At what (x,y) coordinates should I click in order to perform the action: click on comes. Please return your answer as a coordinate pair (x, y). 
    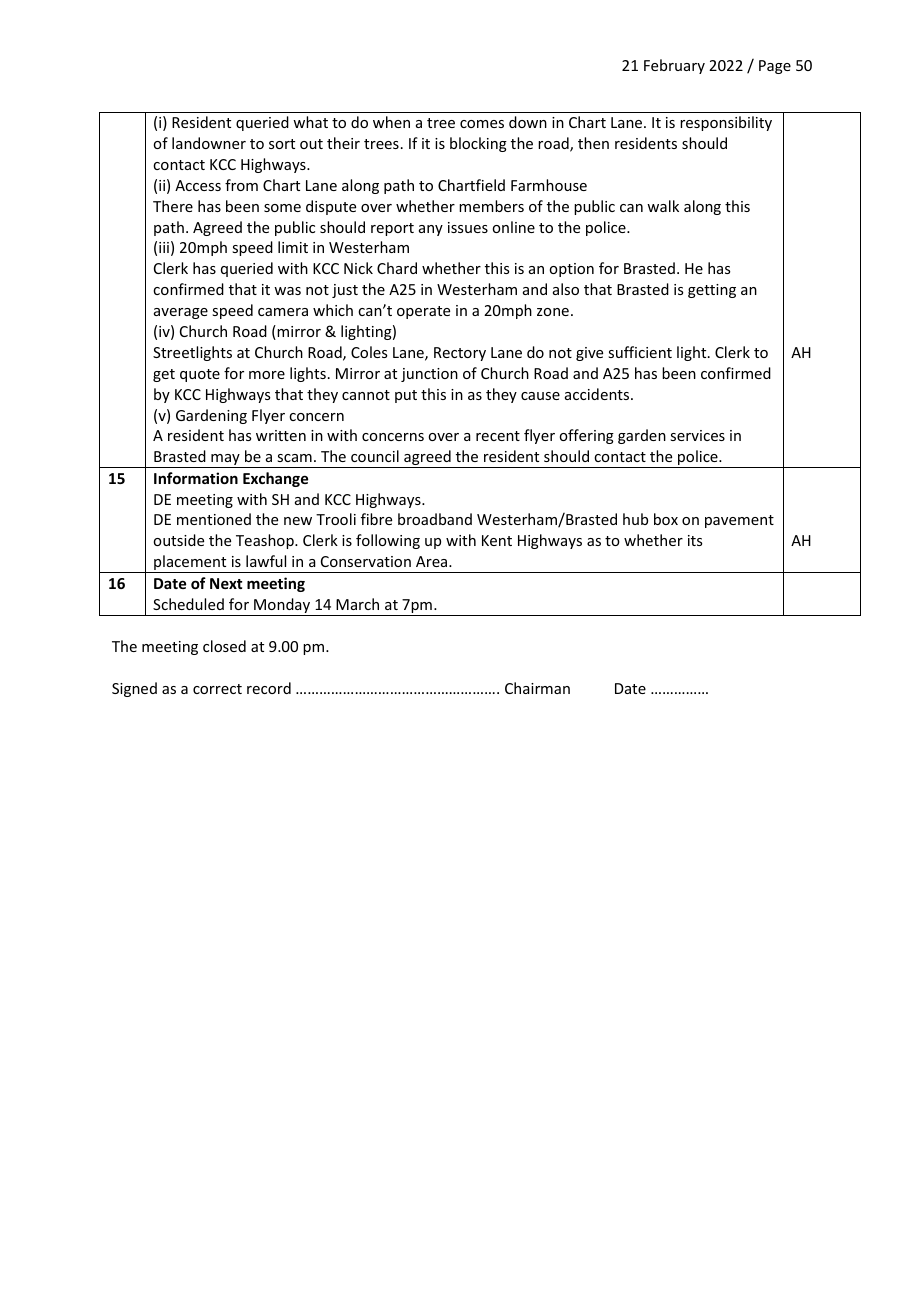
    Looking at the image, I should click on (482, 124).
